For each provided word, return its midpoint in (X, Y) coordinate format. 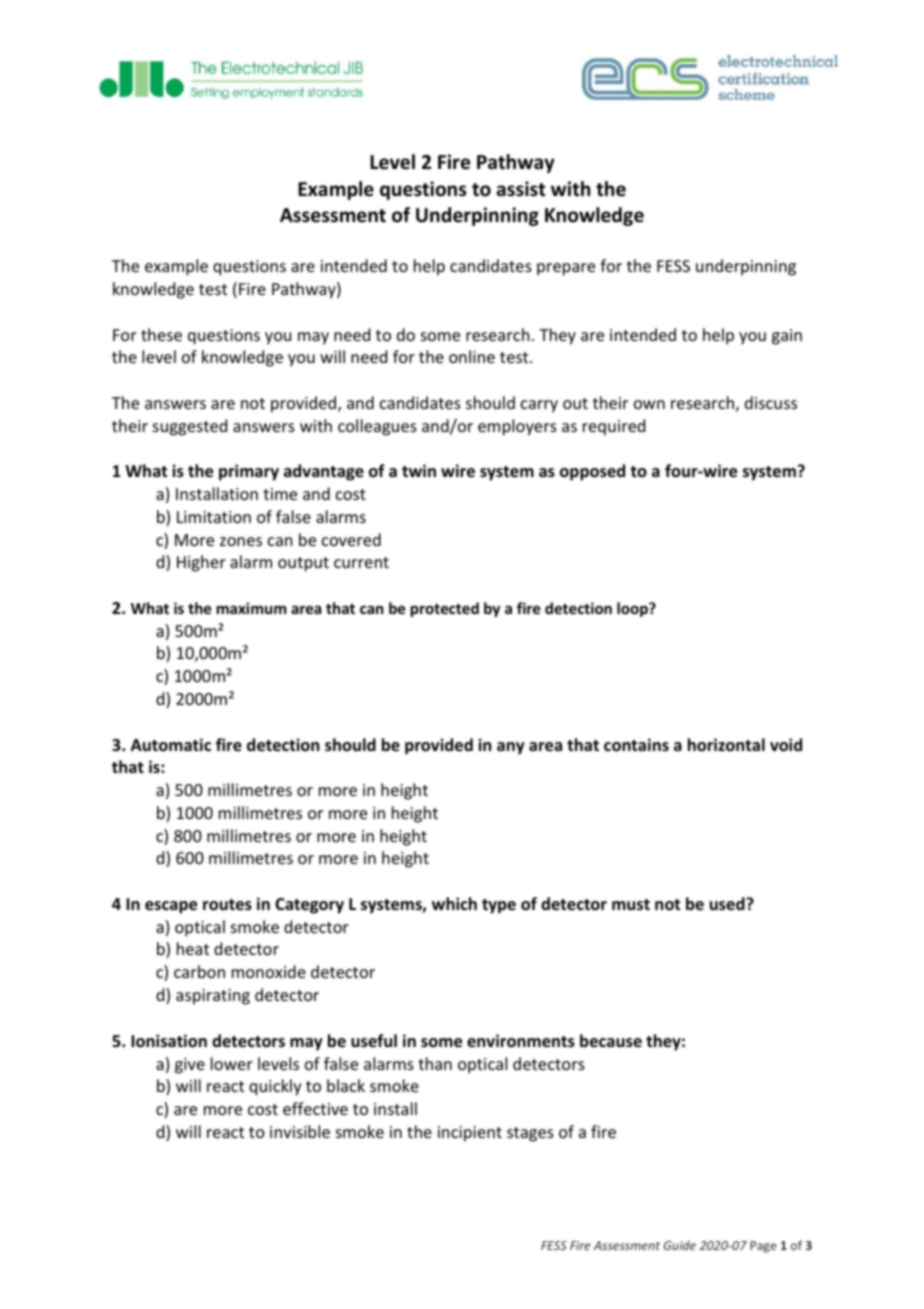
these (161, 334)
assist (521, 189)
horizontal (726, 745)
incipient (470, 1134)
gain (787, 337)
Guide (680, 1245)
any (511, 748)
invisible (300, 1131)
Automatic (171, 744)
